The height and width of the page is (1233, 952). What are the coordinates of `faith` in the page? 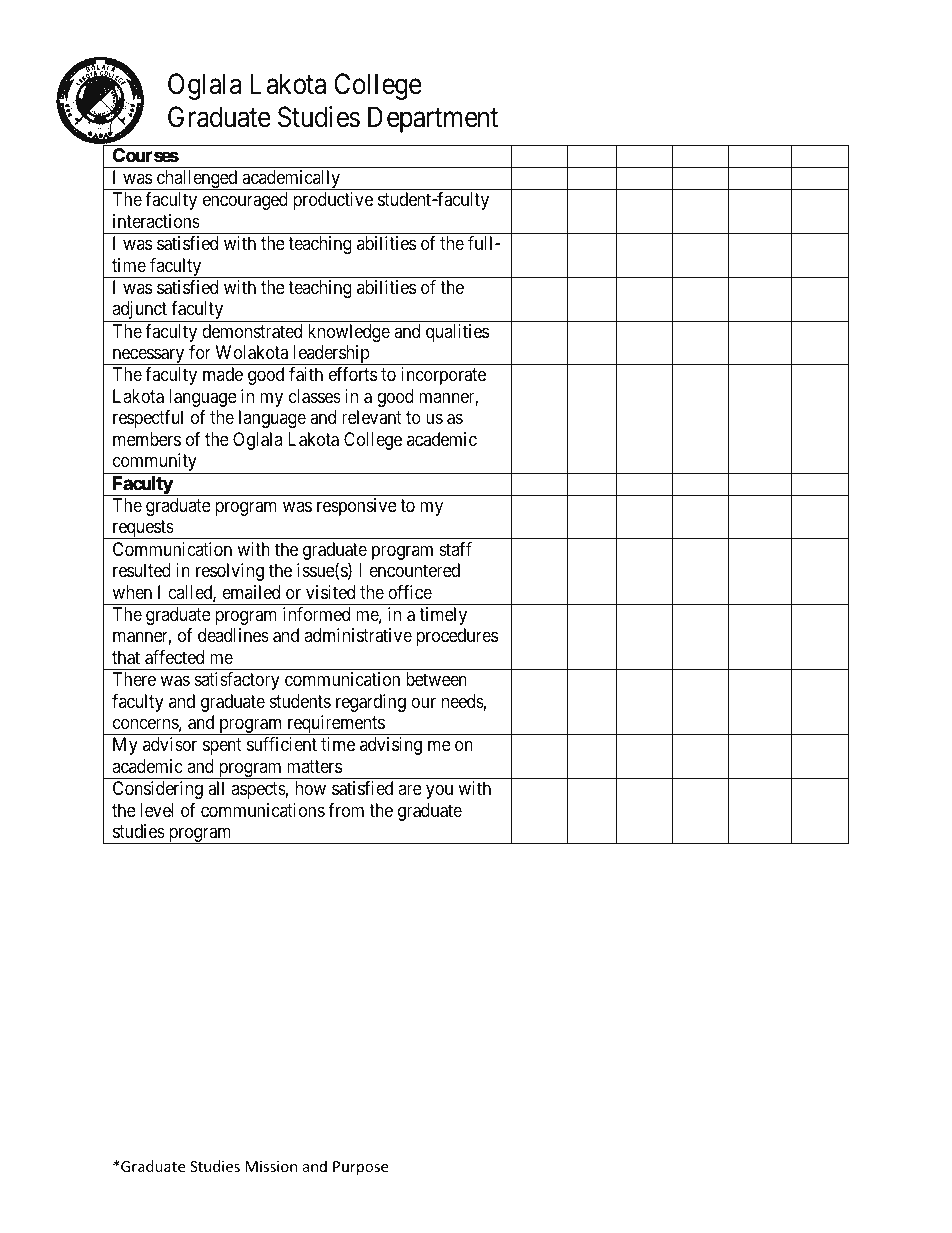 It's located at (306, 374).
